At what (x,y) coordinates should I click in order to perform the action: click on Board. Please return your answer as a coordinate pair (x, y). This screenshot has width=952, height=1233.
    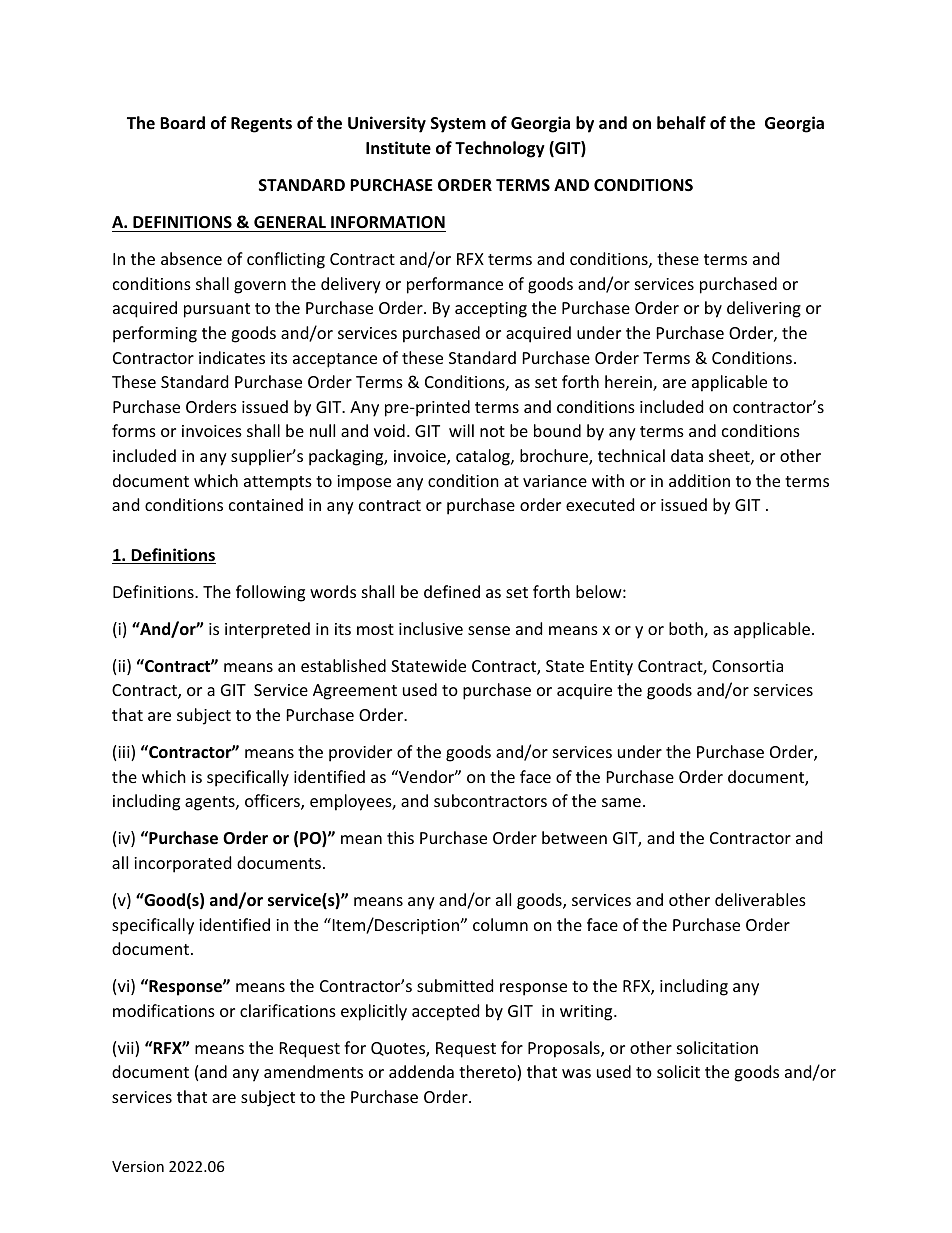
    Looking at the image, I should click on (182, 122).
